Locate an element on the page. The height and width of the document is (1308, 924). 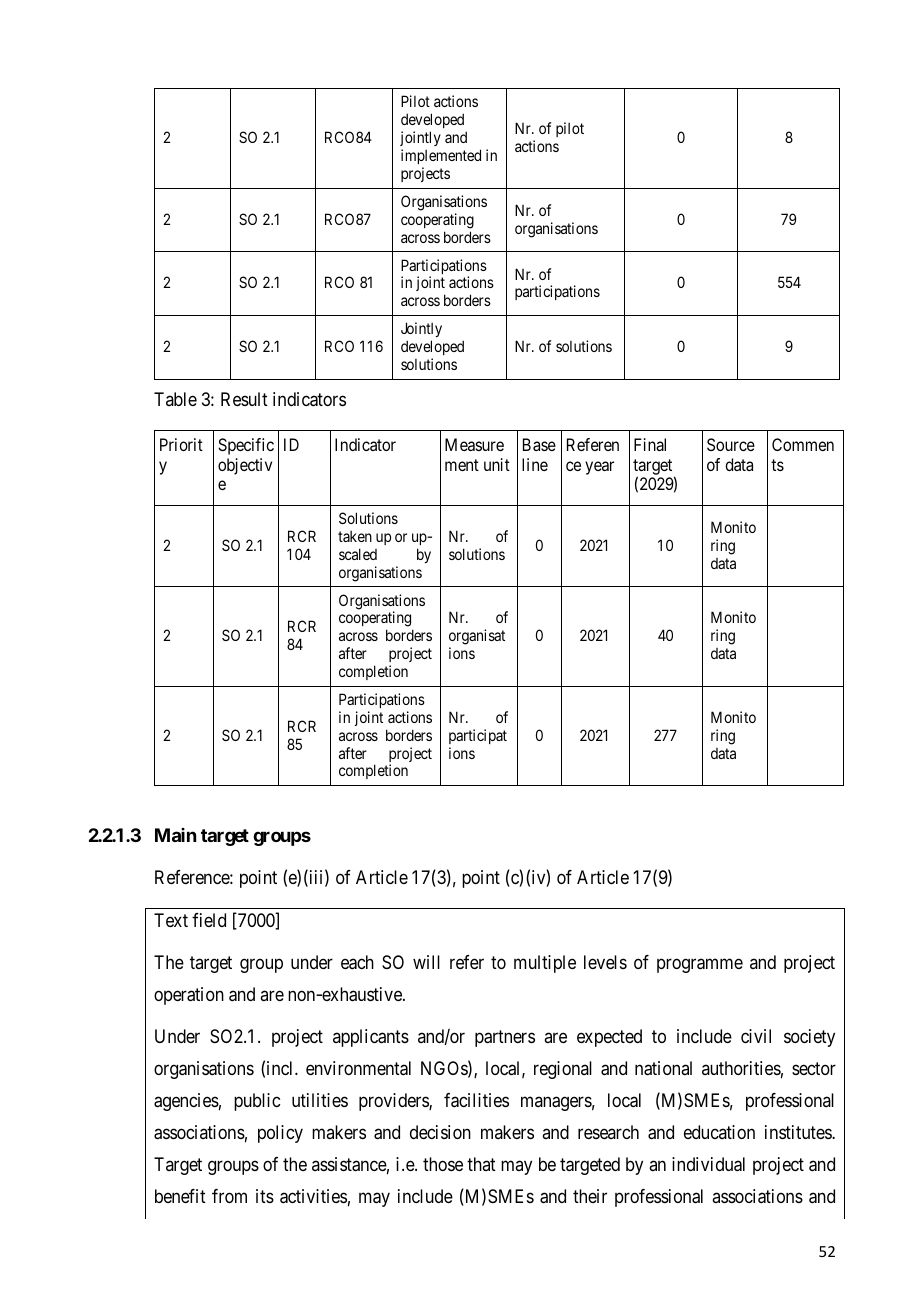
Measure is located at coordinates (474, 444).
